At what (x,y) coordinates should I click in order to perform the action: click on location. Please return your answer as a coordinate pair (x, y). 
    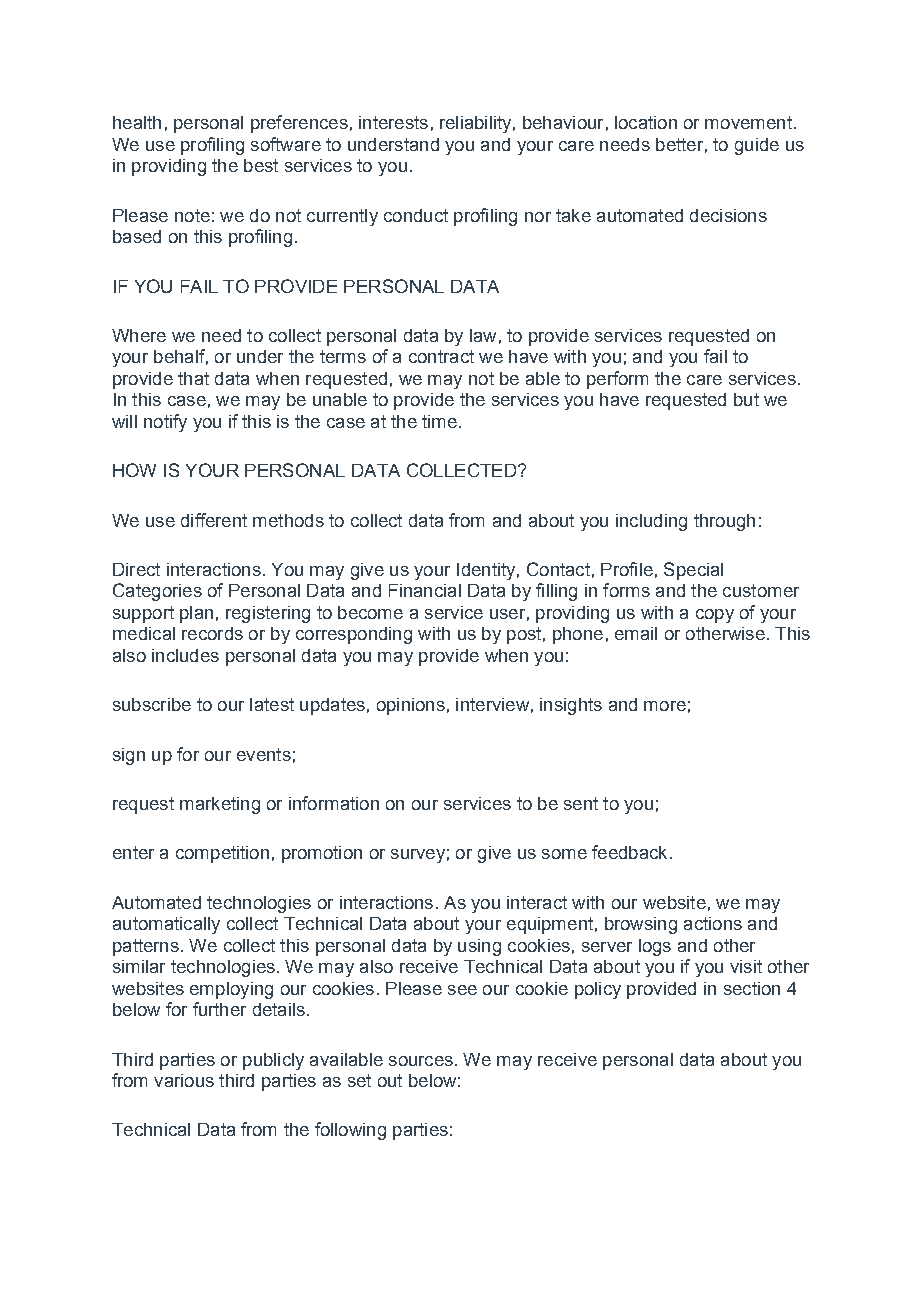
    Looking at the image, I should click on (646, 122).
